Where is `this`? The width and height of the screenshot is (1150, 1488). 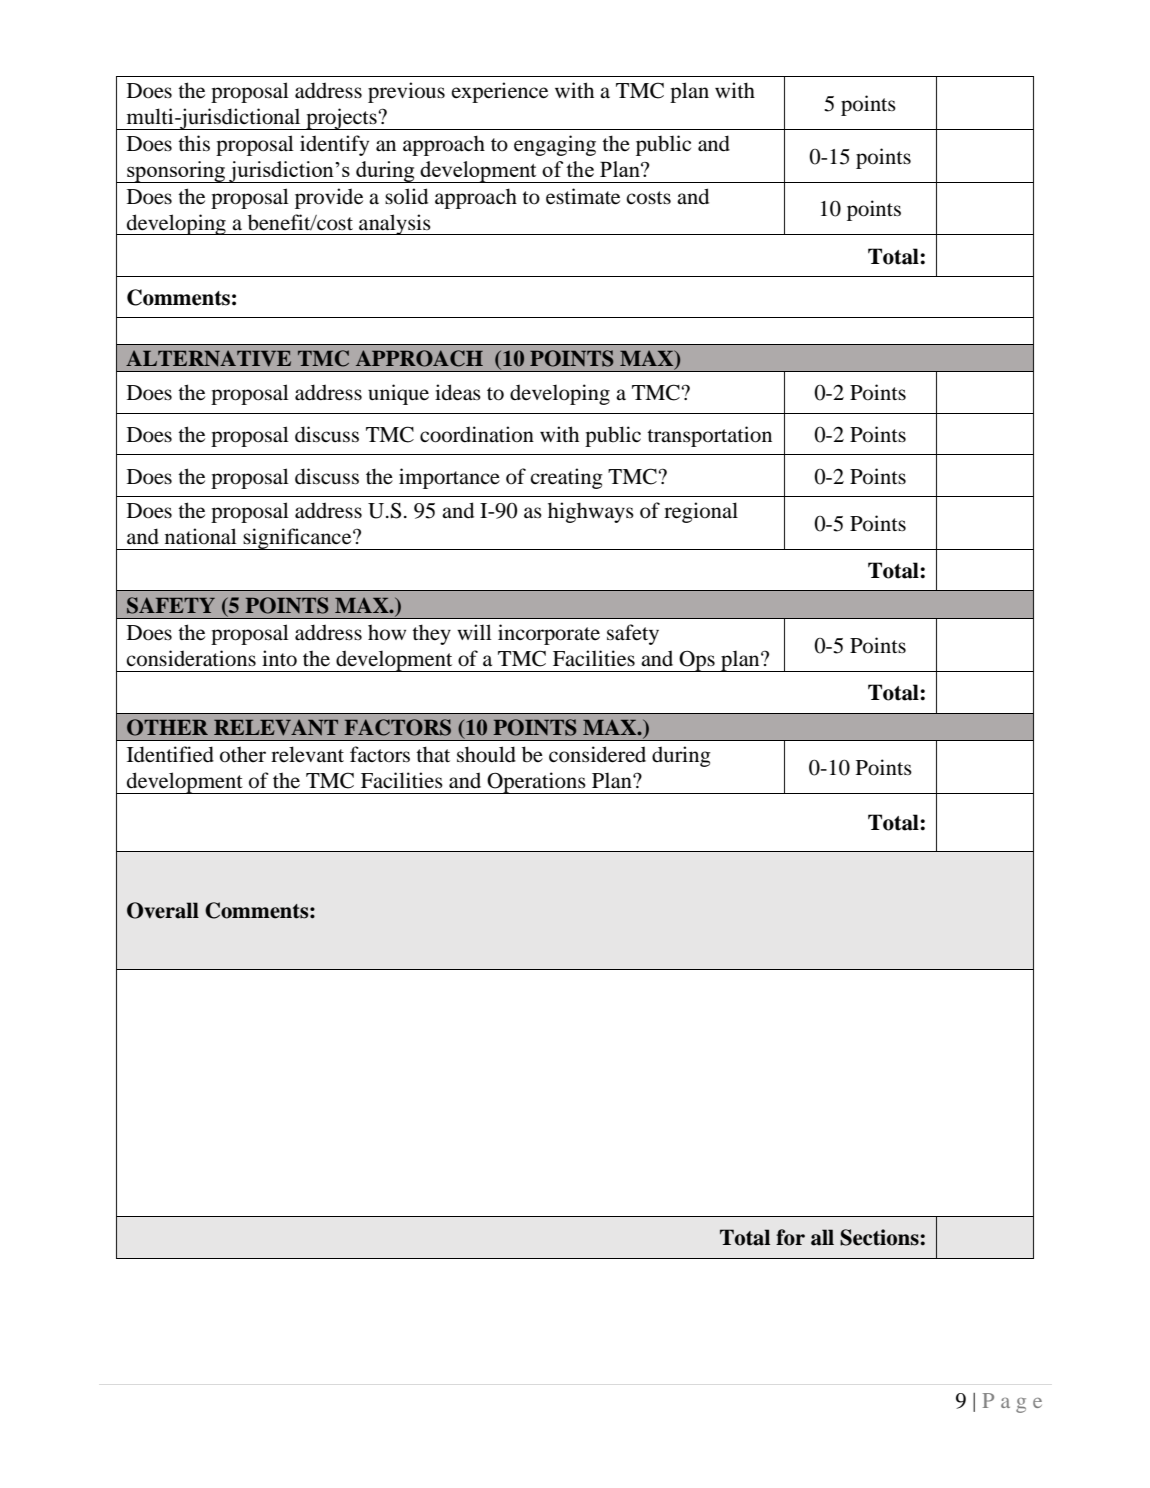 this is located at coordinates (194, 143).
